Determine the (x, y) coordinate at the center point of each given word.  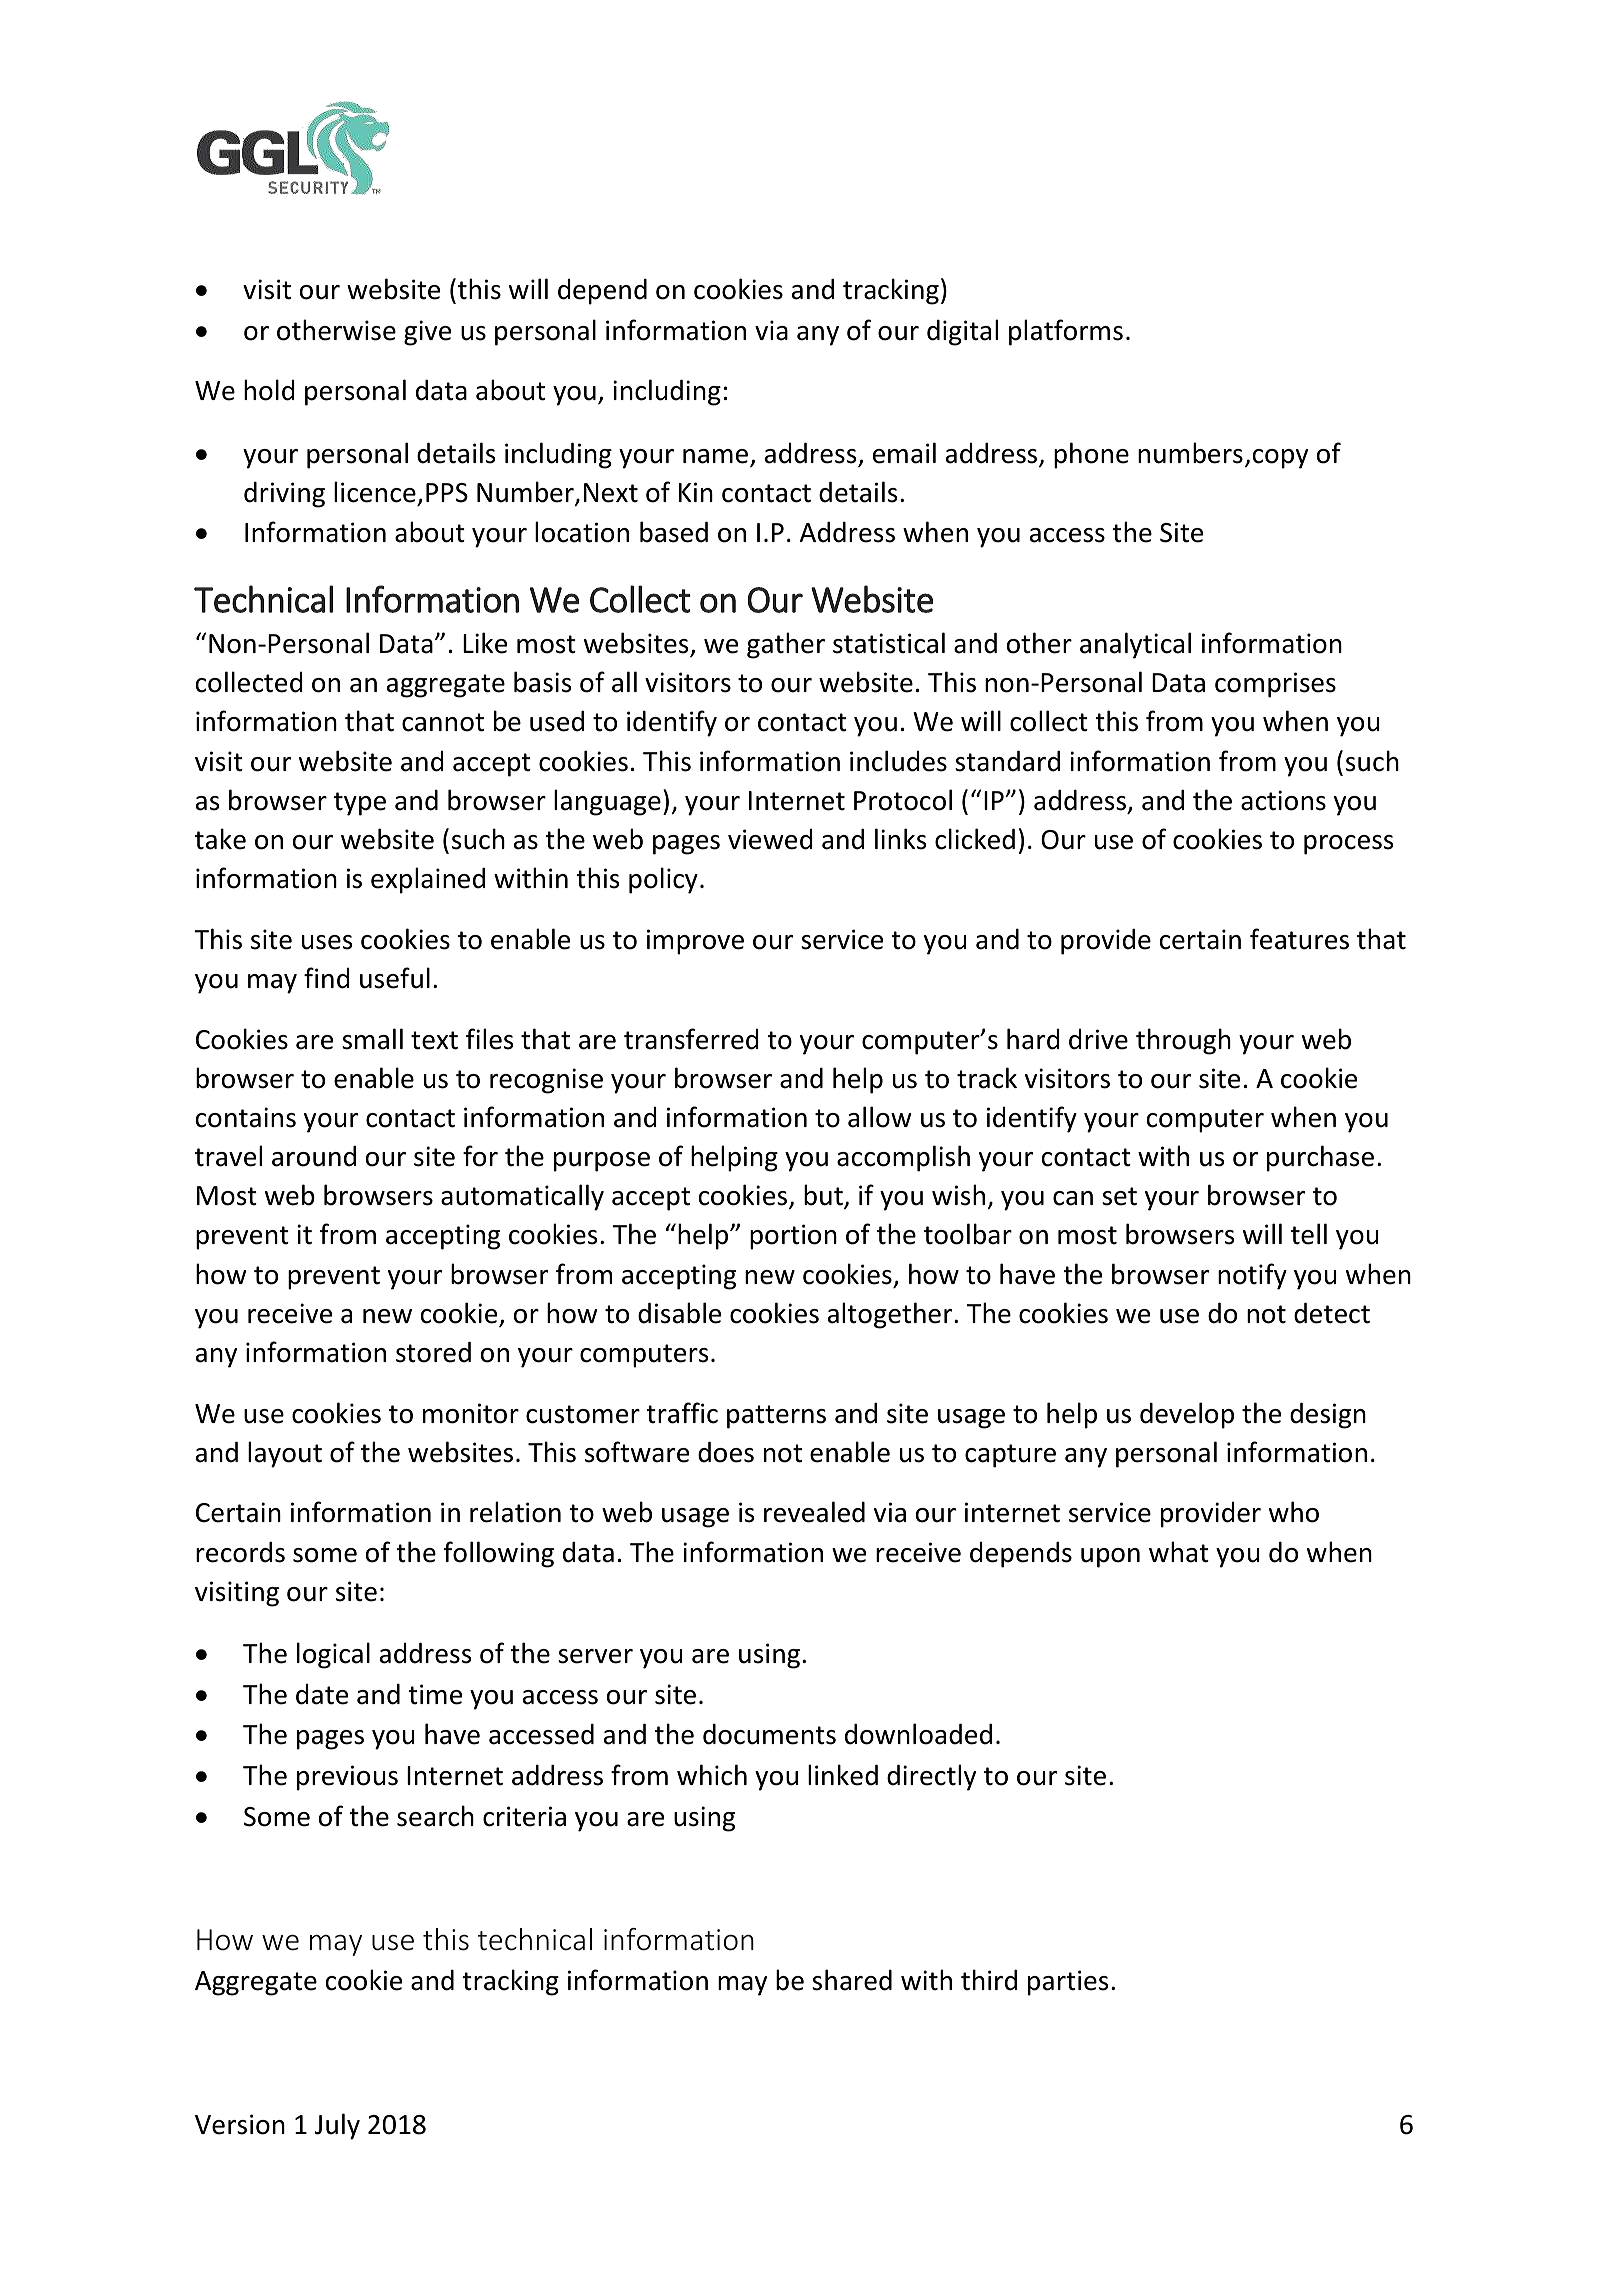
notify (1252, 1276)
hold (269, 390)
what (1179, 1552)
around (314, 1156)
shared (852, 1980)
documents (769, 1734)
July (337, 2126)
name (717, 457)
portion (793, 1237)
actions (1283, 800)
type (360, 804)
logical (333, 1655)
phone (1091, 455)
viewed (770, 839)
